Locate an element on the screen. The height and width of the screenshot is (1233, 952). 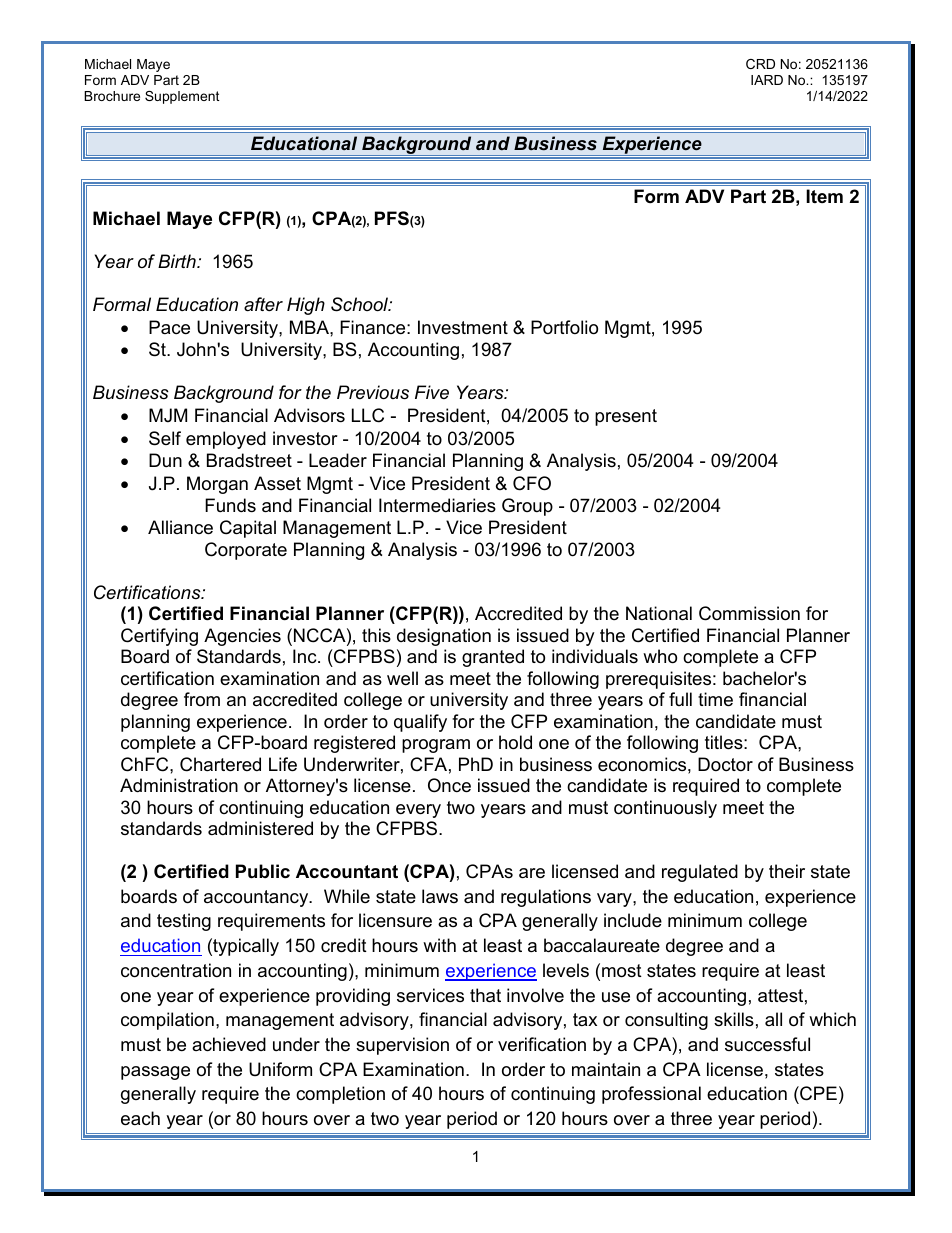
verification is located at coordinates (542, 1044).
